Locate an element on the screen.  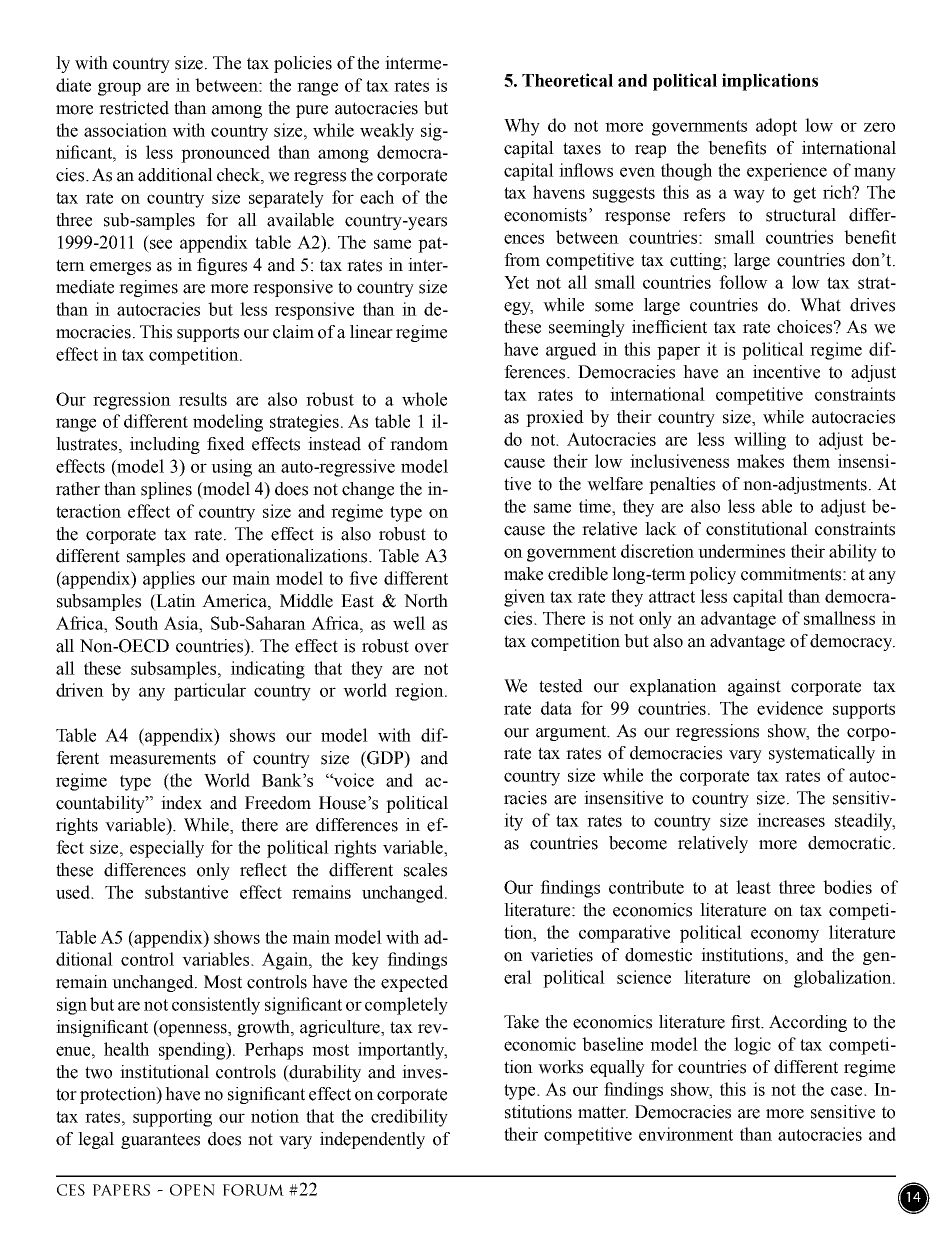
adopt is located at coordinates (776, 127).
